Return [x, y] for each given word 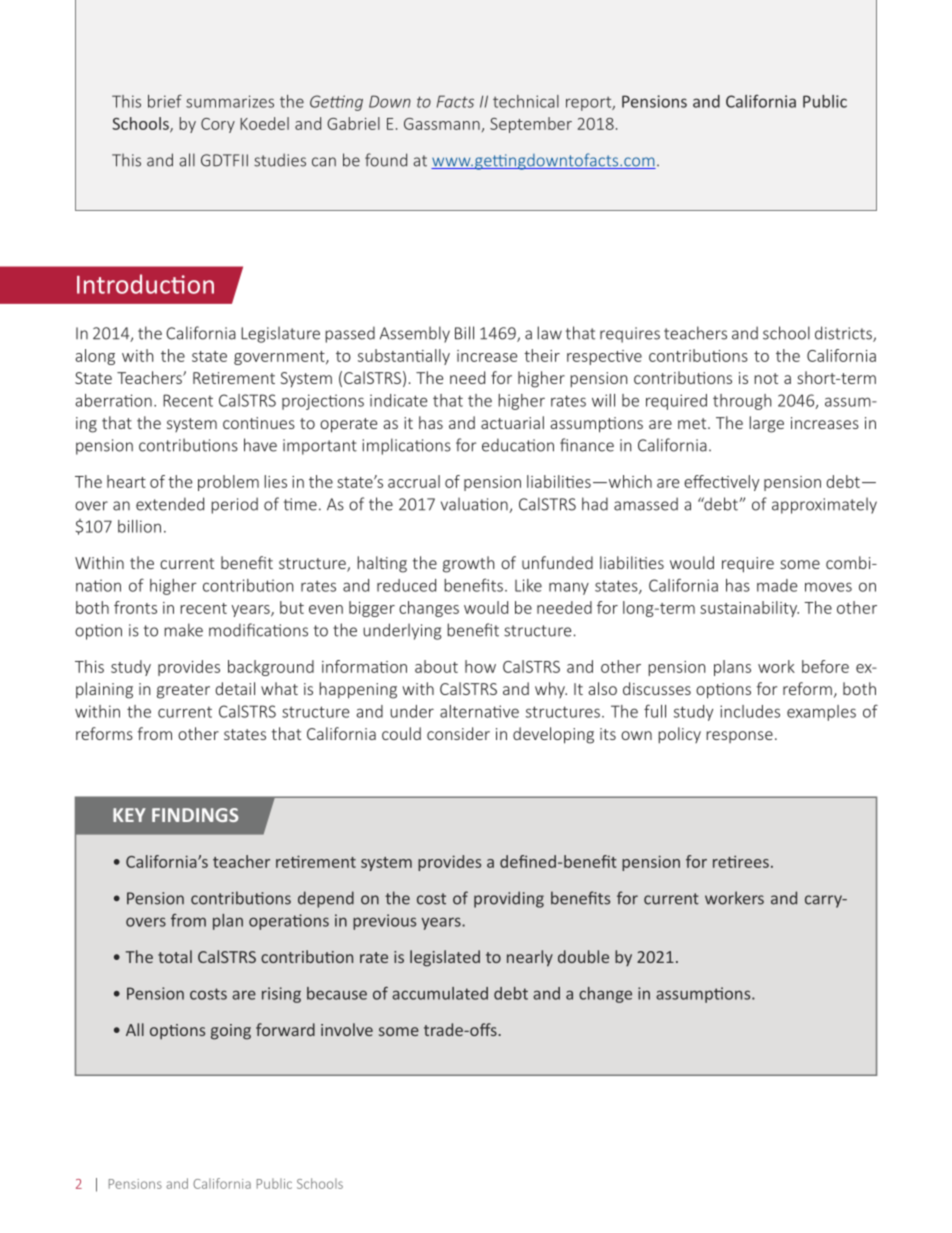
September [531, 125]
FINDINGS [195, 815]
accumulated [440, 993]
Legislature [280, 334]
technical [526, 101]
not [766, 378]
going [231, 1032]
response [739, 737]
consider [458, 733]
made [777, 585]
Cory [218, 125]
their [542, 355]
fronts [135, 607]
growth [468, 564]
